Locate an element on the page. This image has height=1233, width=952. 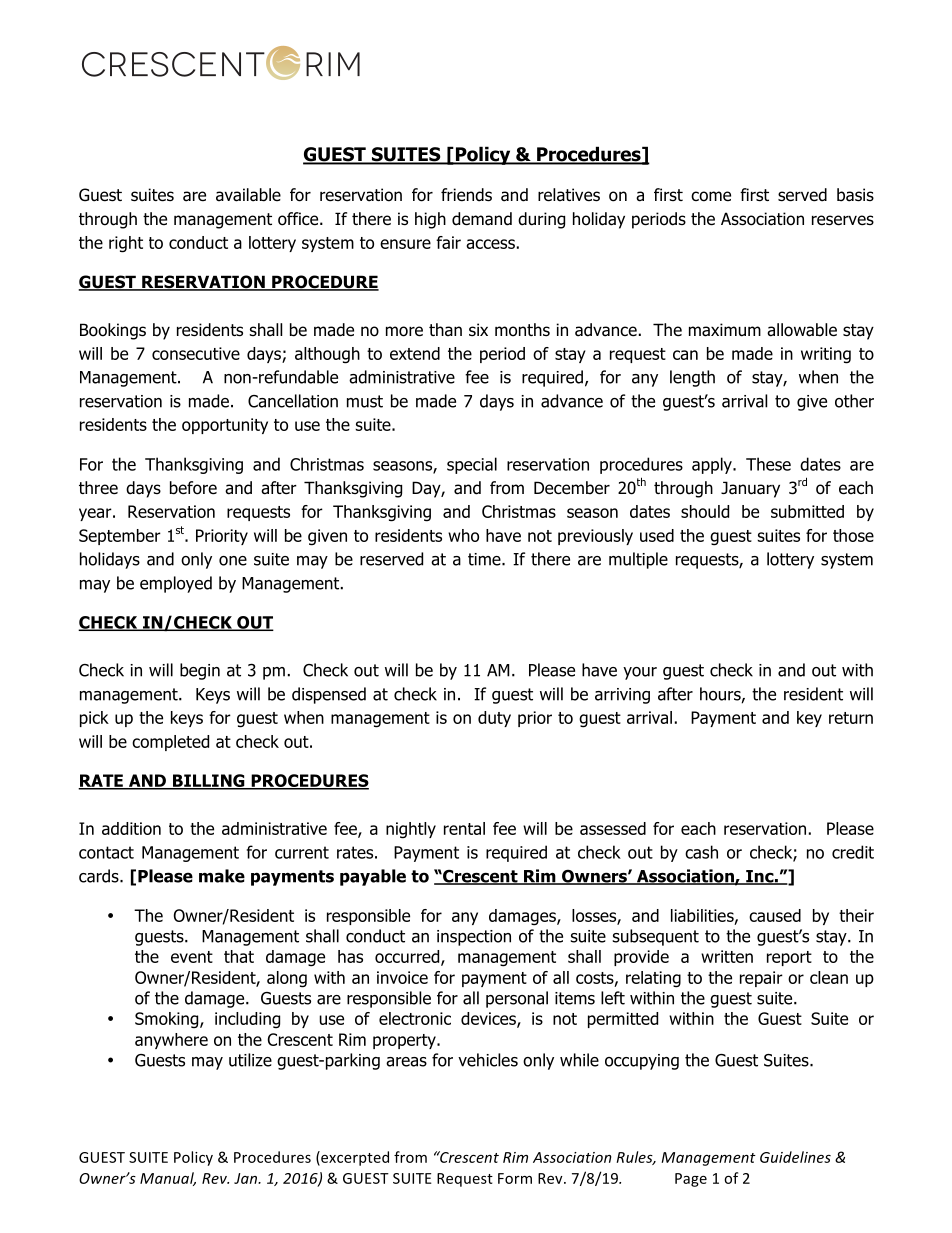
inspection is located at coordinates (474, 938).
